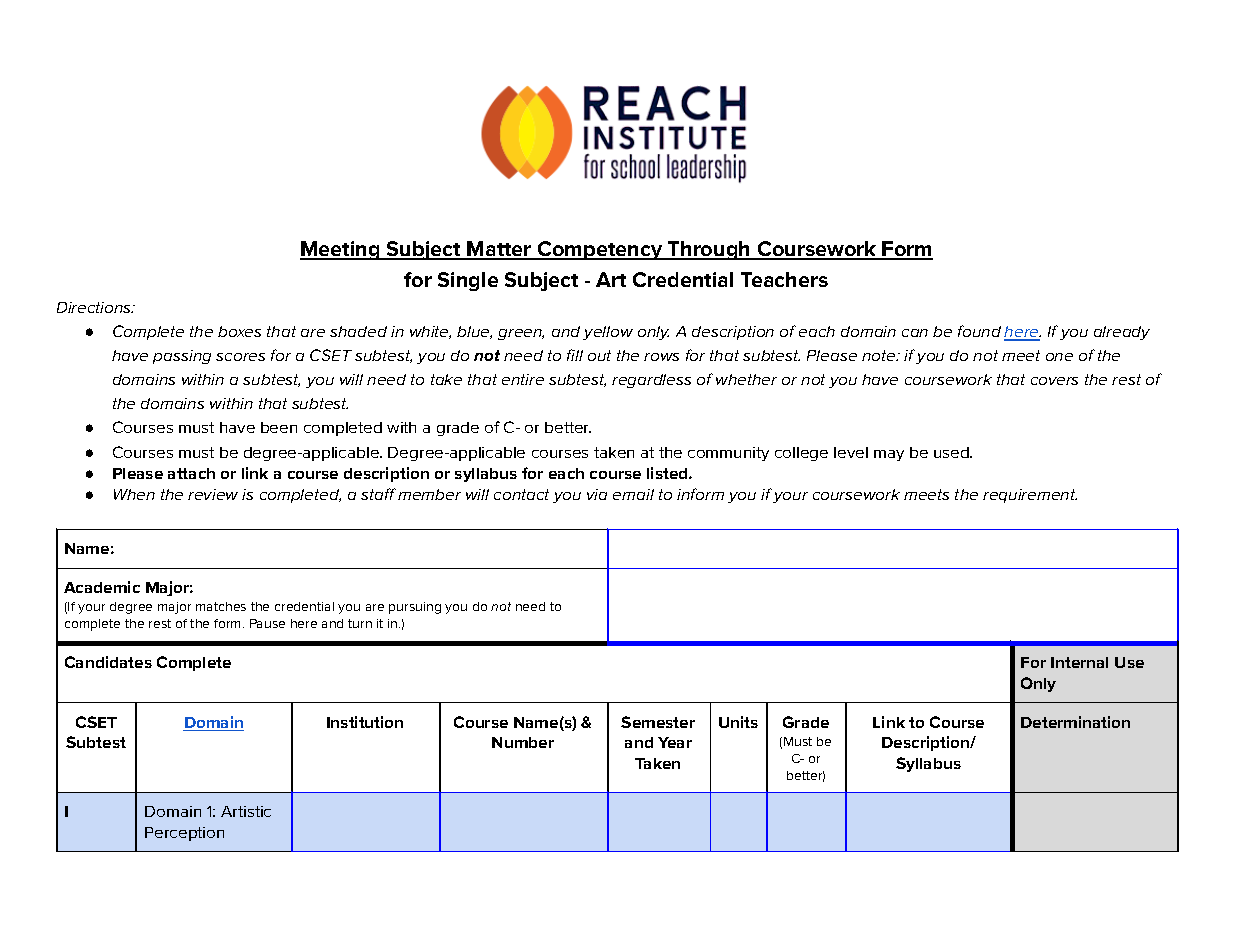 The image size is (1233, 952). What do you see at coordinates (979, 331) in the screenshot?
I see `found` at bounding box center [979, 331].
